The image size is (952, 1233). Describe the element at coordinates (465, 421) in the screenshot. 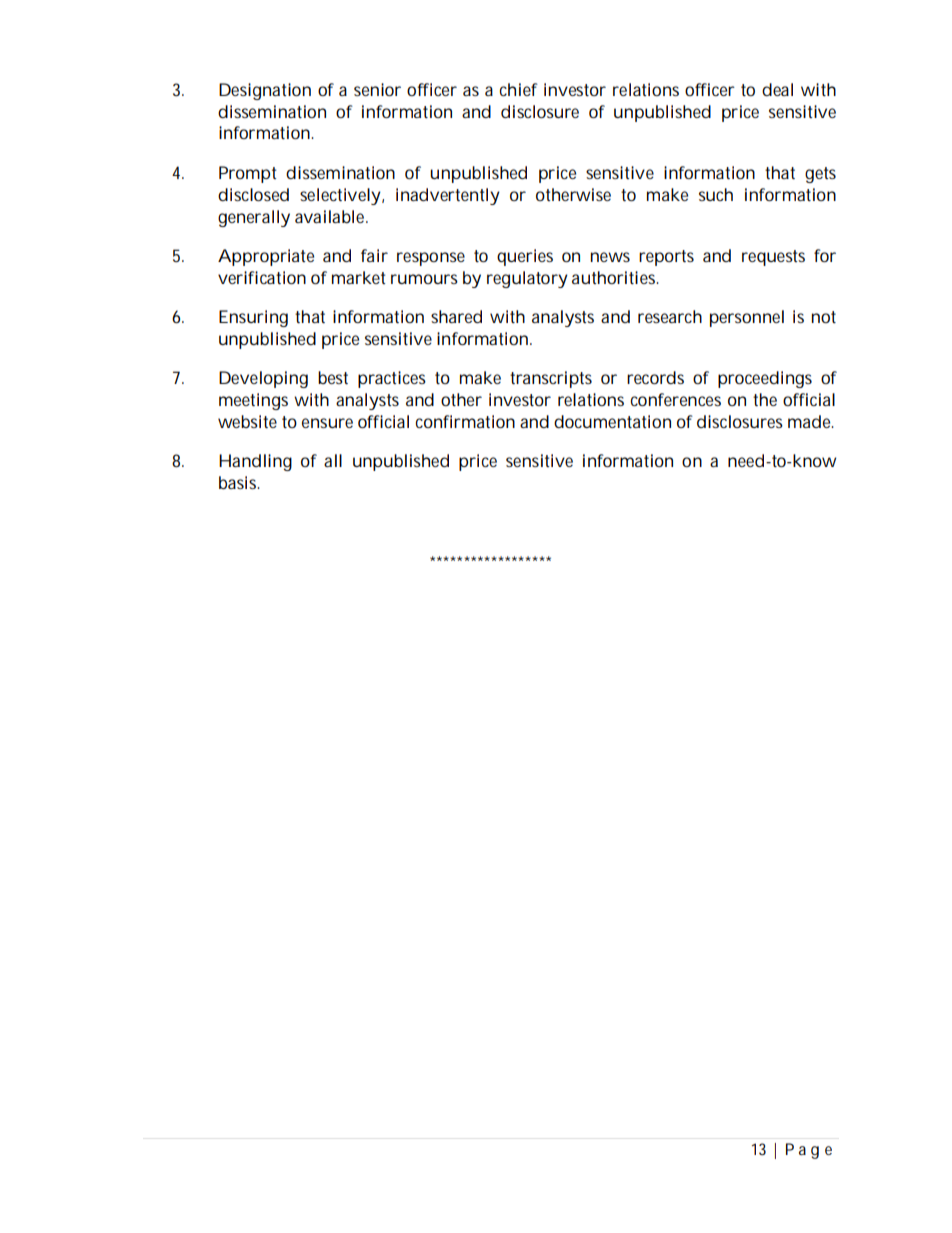

I see `confirmation` at that location.
